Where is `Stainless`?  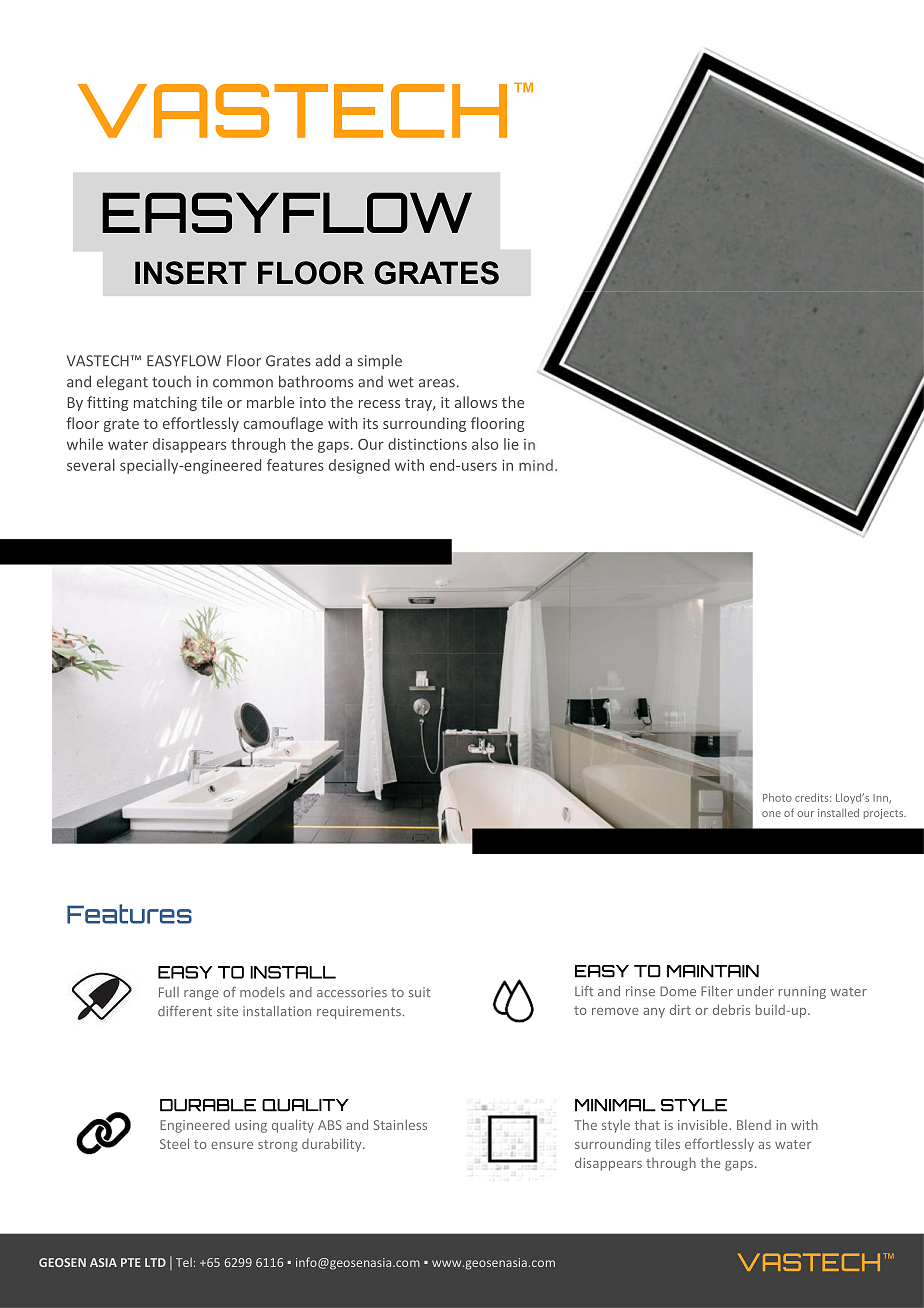 Stainless is located at coordinates (400, 1124).
